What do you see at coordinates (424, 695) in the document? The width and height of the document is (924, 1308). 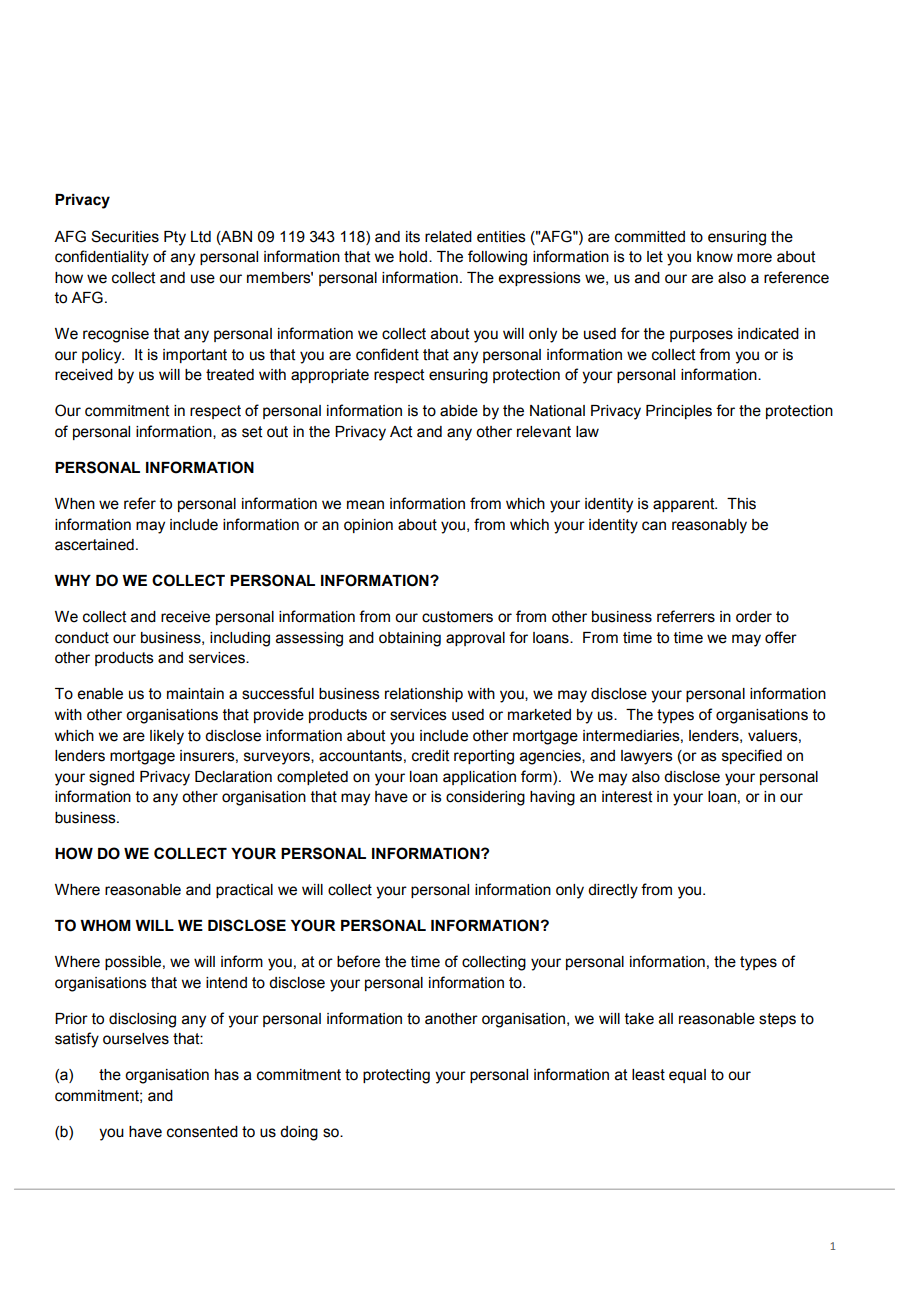 I see `relationship` at bounding box center [424, 695].
